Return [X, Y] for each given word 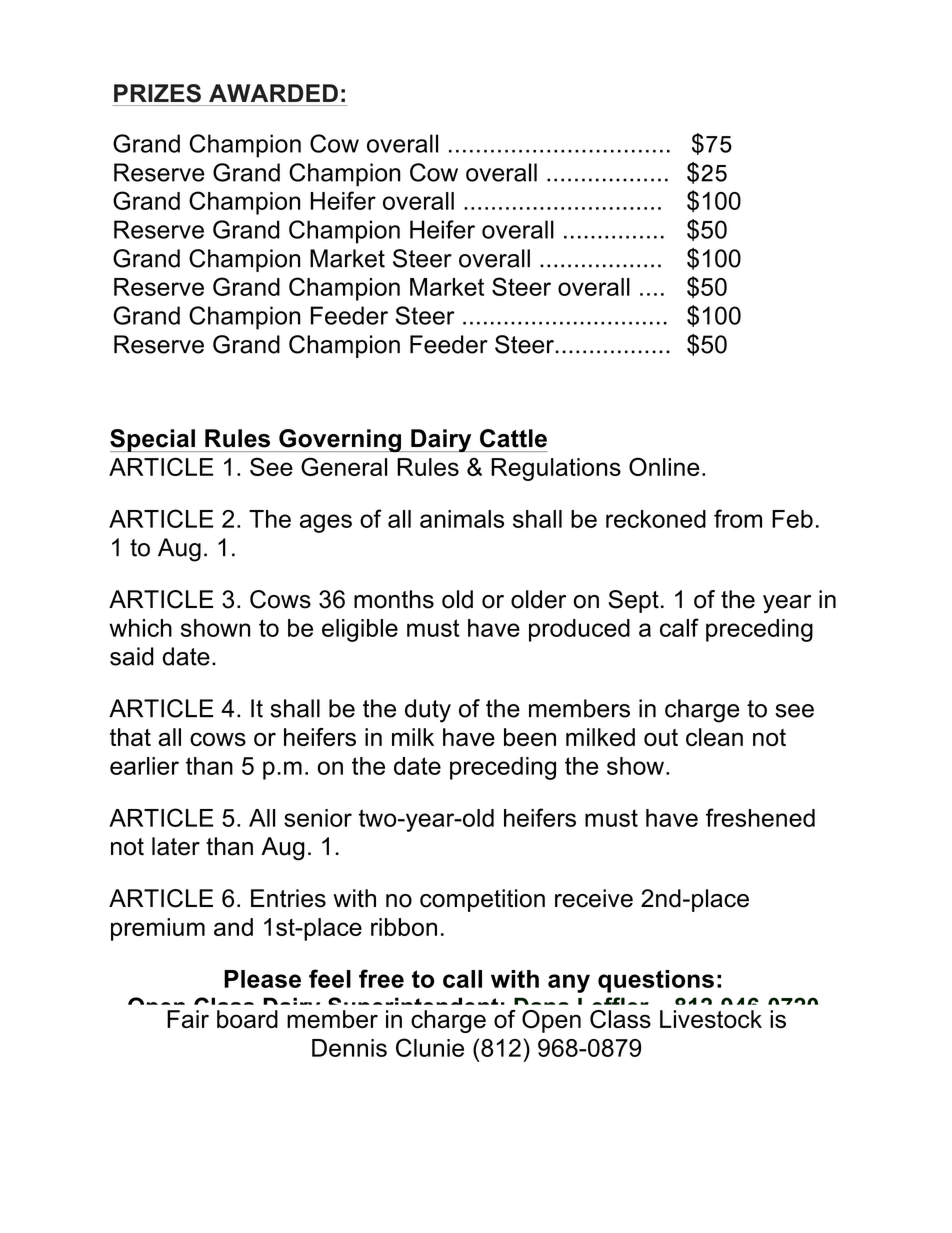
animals [462, 519]
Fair [188, 1019]
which [140, 628]
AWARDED [273, 93]
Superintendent [413, 1009]
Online [664, 466]
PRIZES [157, 93]
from [738, 518]
